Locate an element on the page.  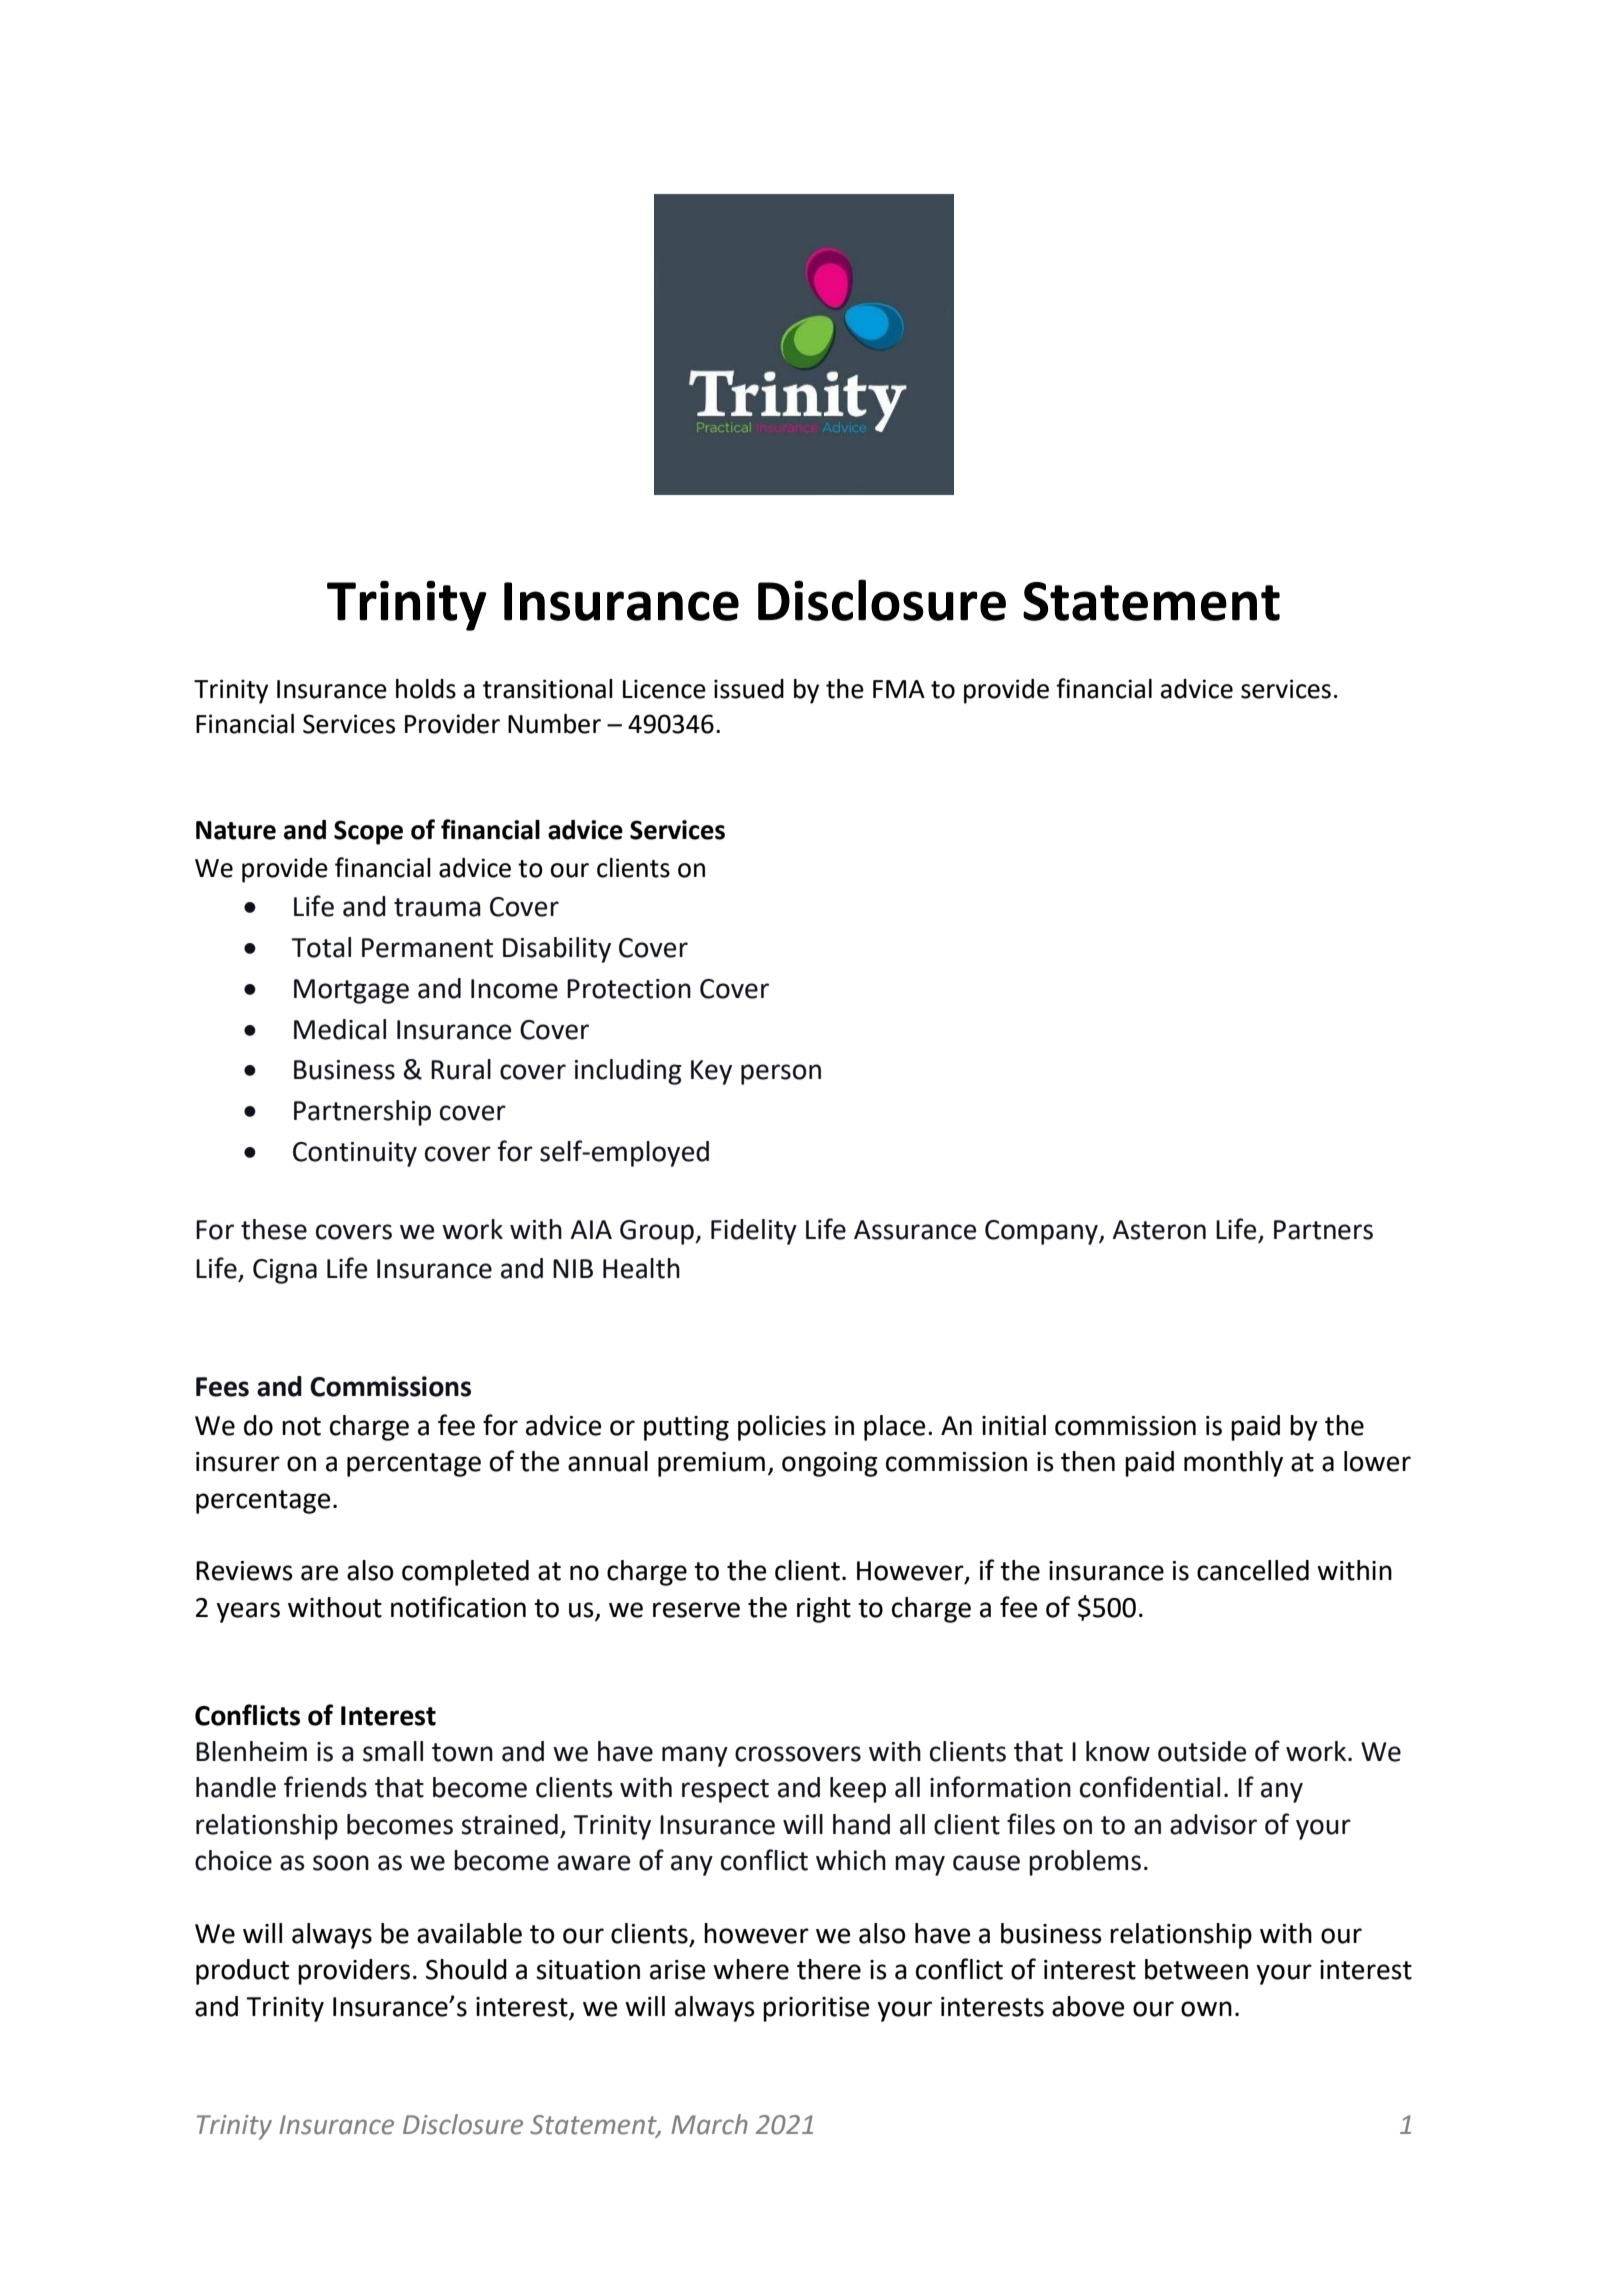
small is located at coordinates (393, 1751).
